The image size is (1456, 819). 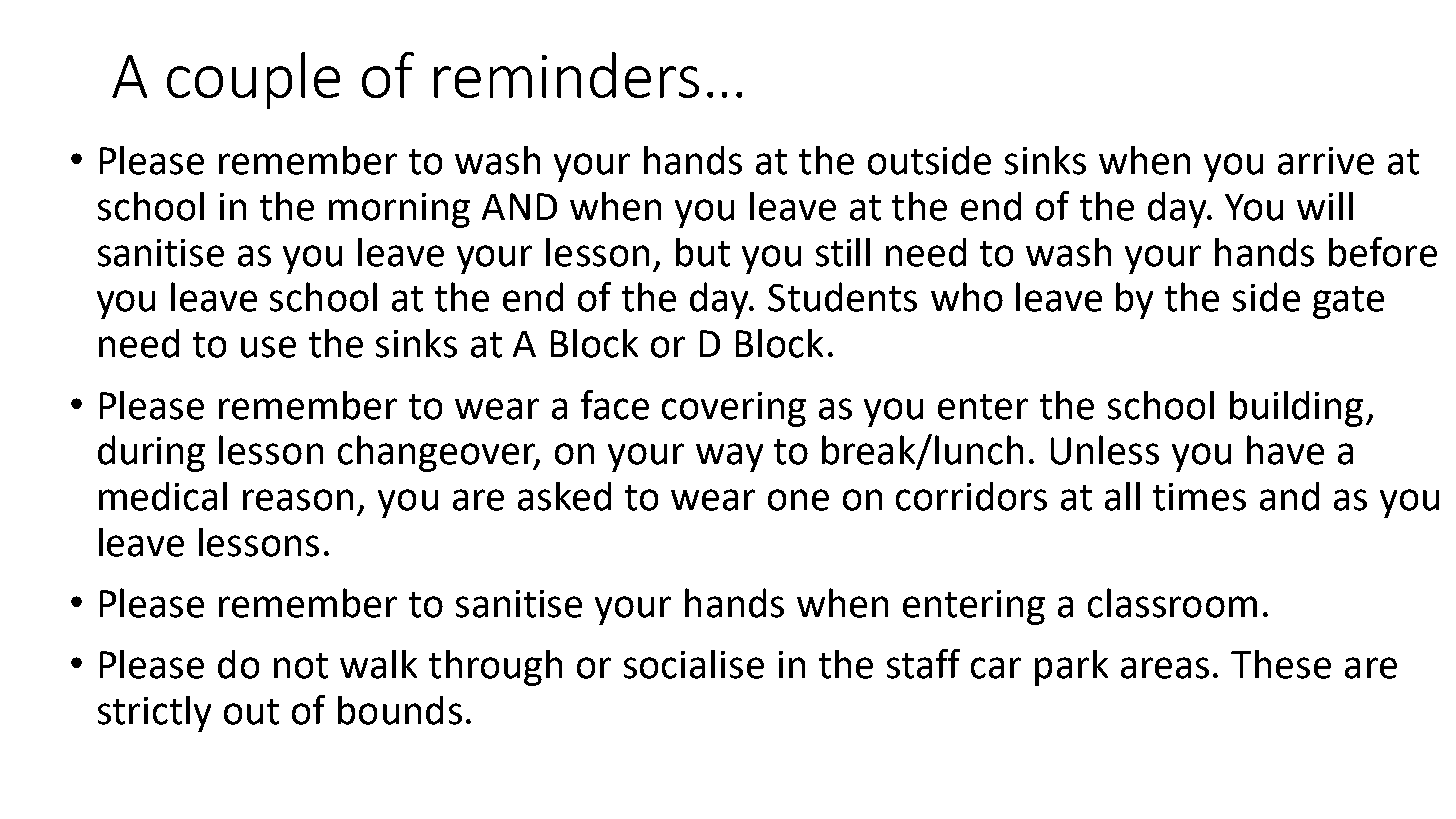 I want to click on use, so click(x=268, y=347).
